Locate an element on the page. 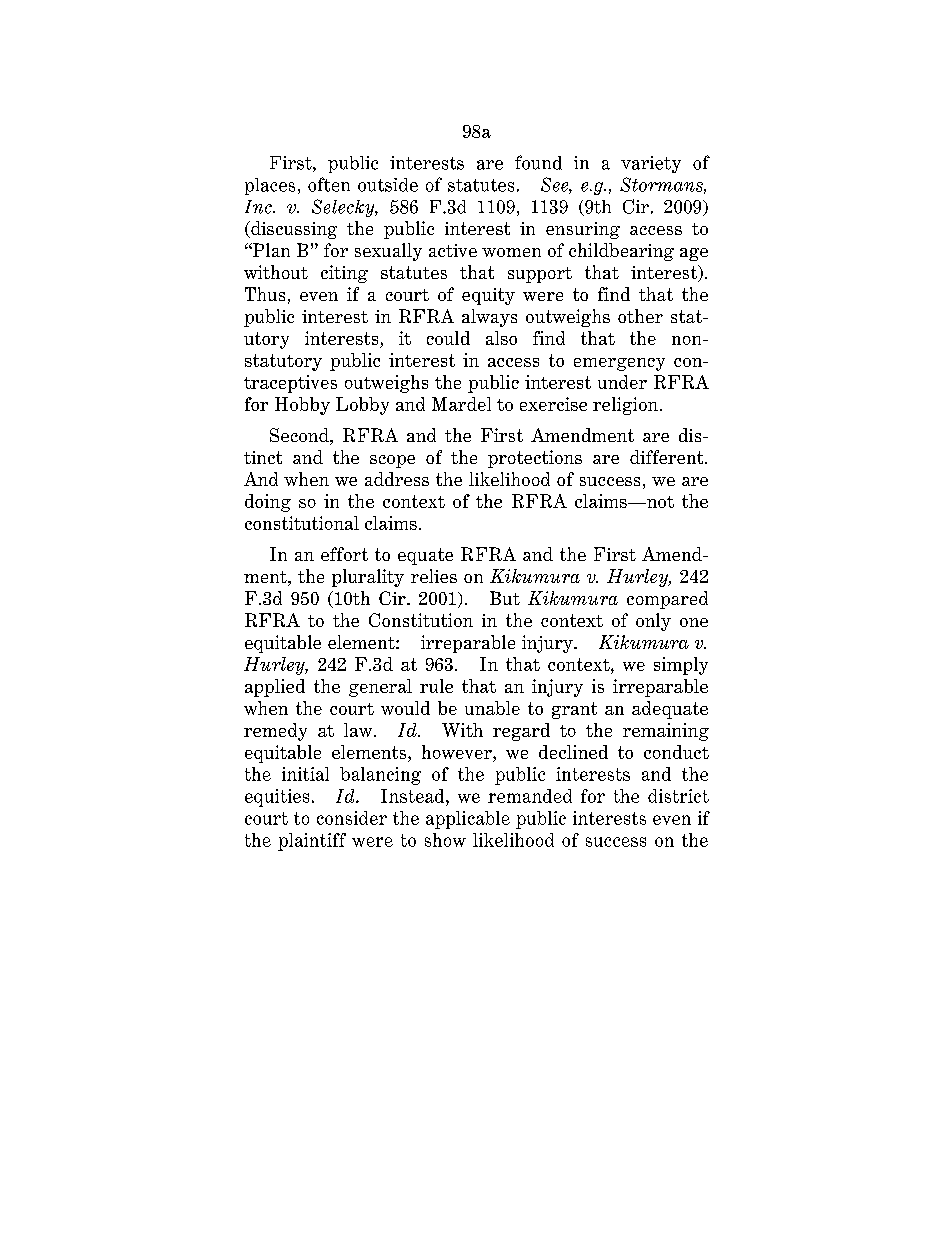 The width and height of the image is (952, 1233). plaintiff is located at coordinates (312, 842).
